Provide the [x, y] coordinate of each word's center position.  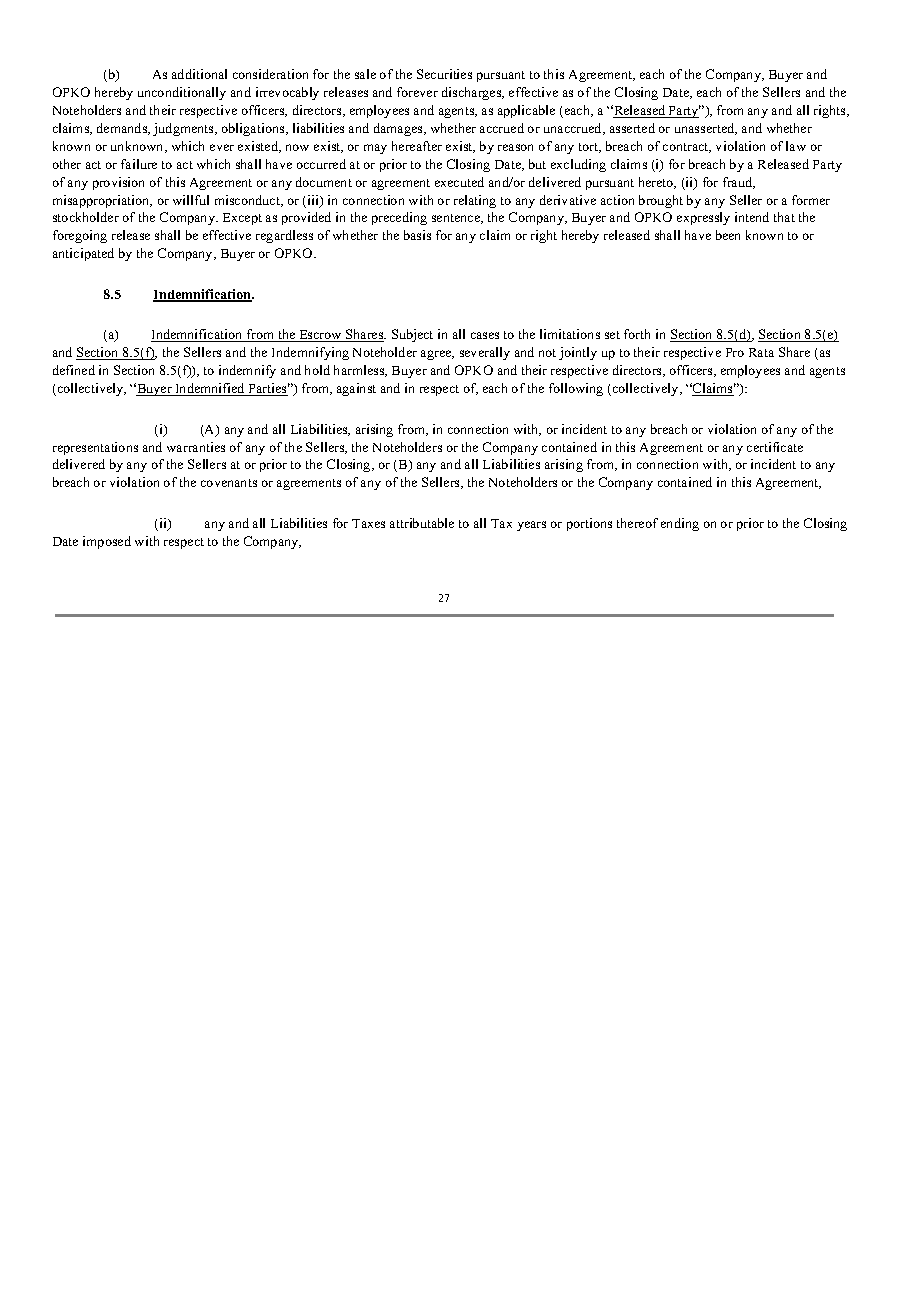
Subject [412, 335]
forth [637, 334]
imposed [107, 542]
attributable [422, 523]
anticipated [83, 254]
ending [680, 524]
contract [687, 148]
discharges [473, 93]
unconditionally [182, 93]
